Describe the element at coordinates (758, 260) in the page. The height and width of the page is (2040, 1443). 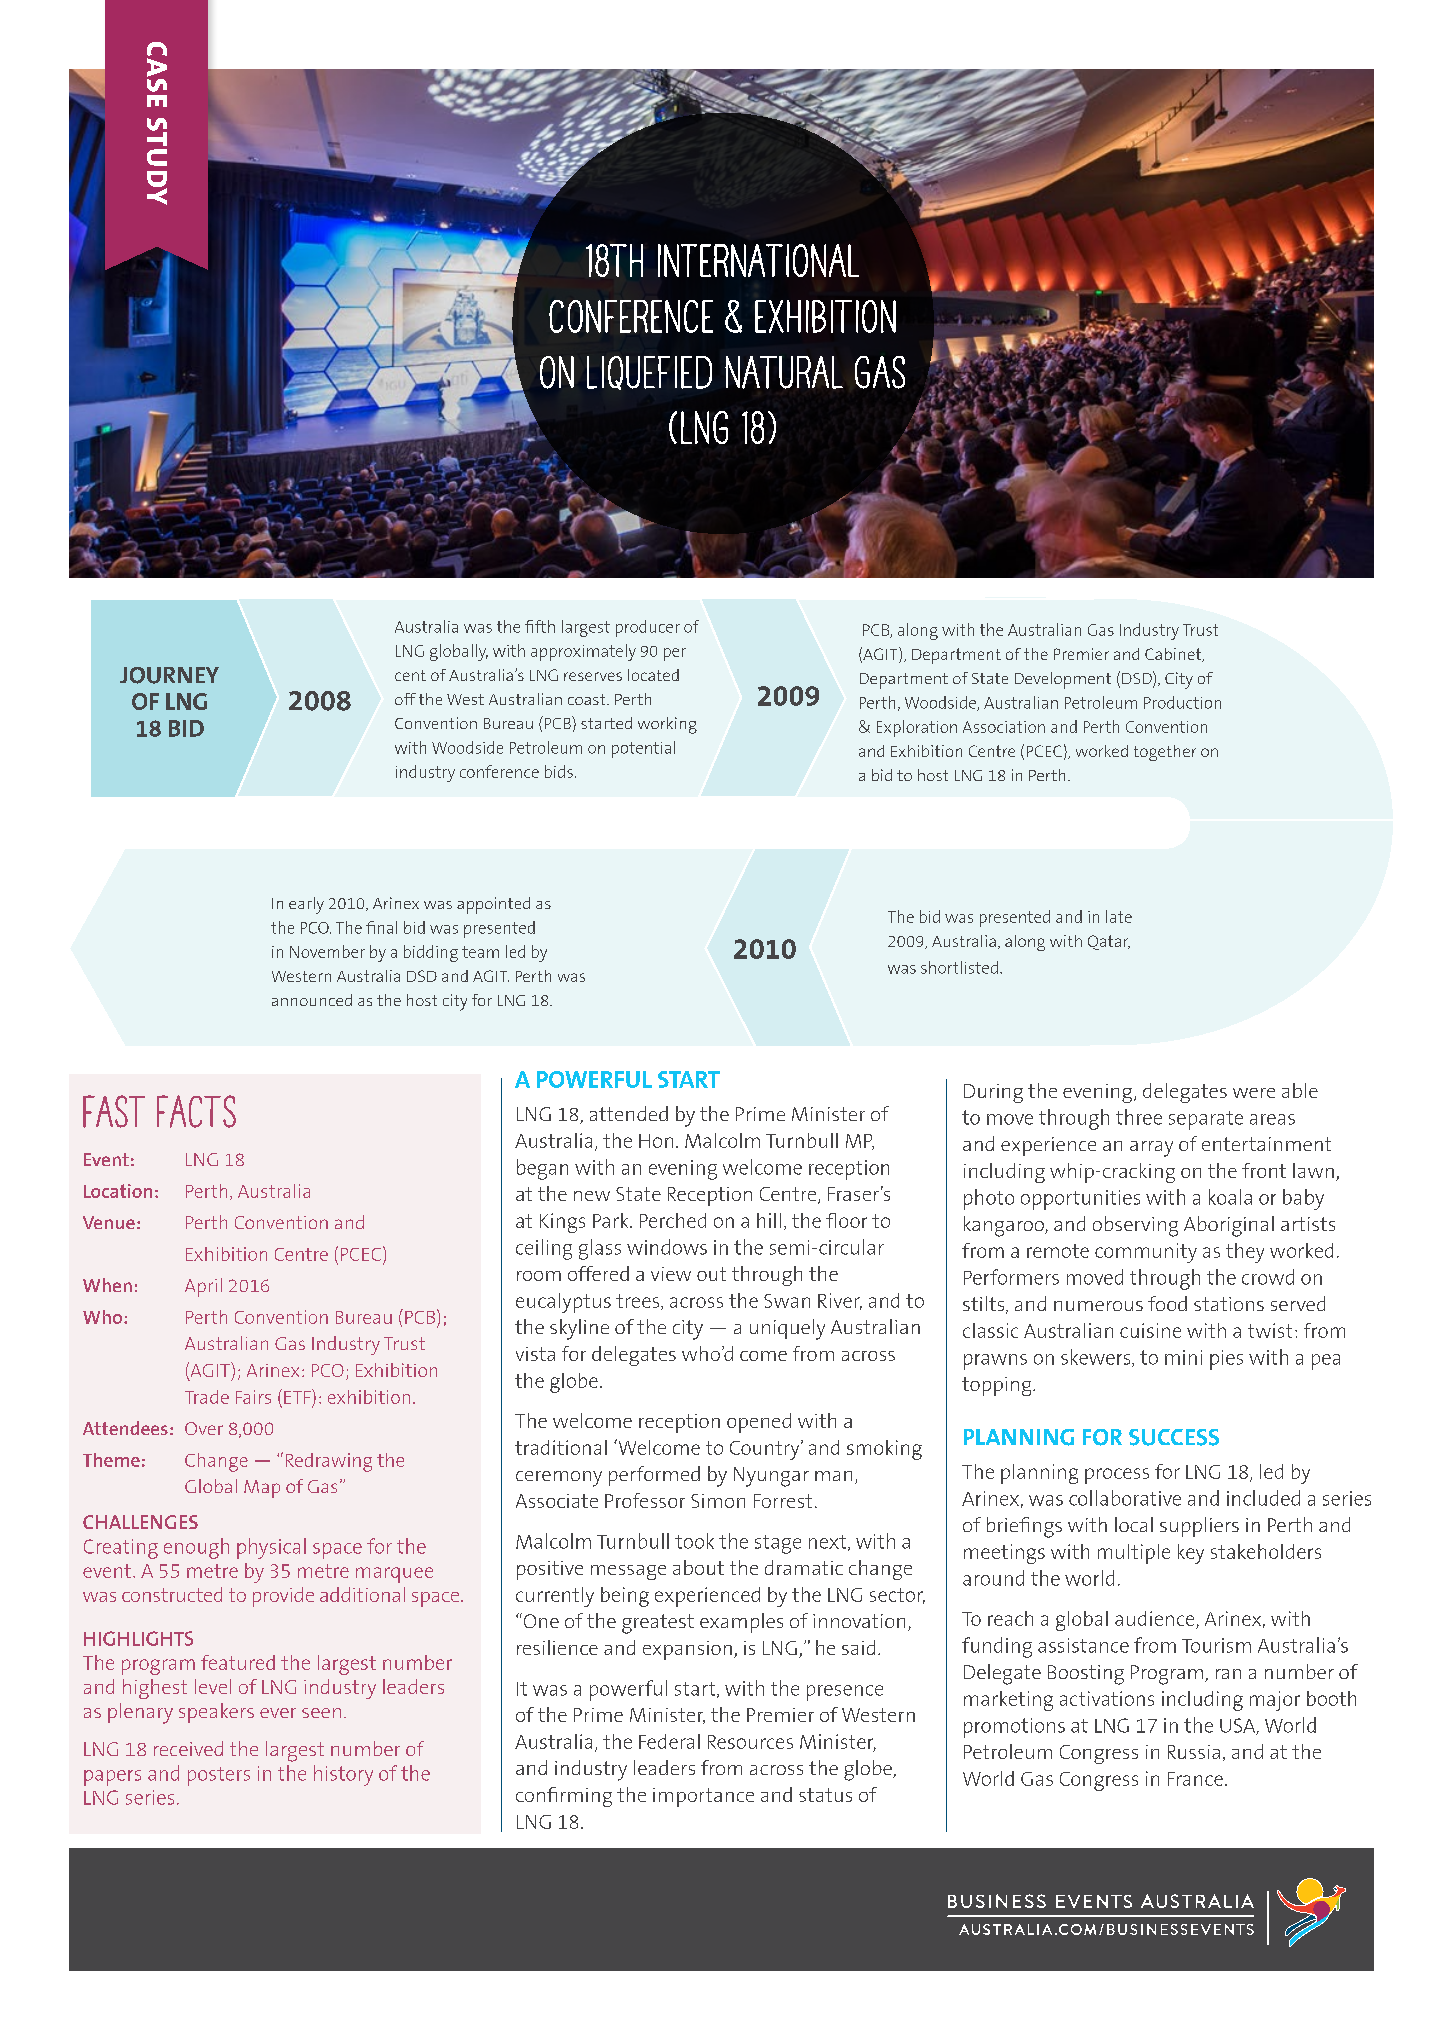
I see `International` at that location.
